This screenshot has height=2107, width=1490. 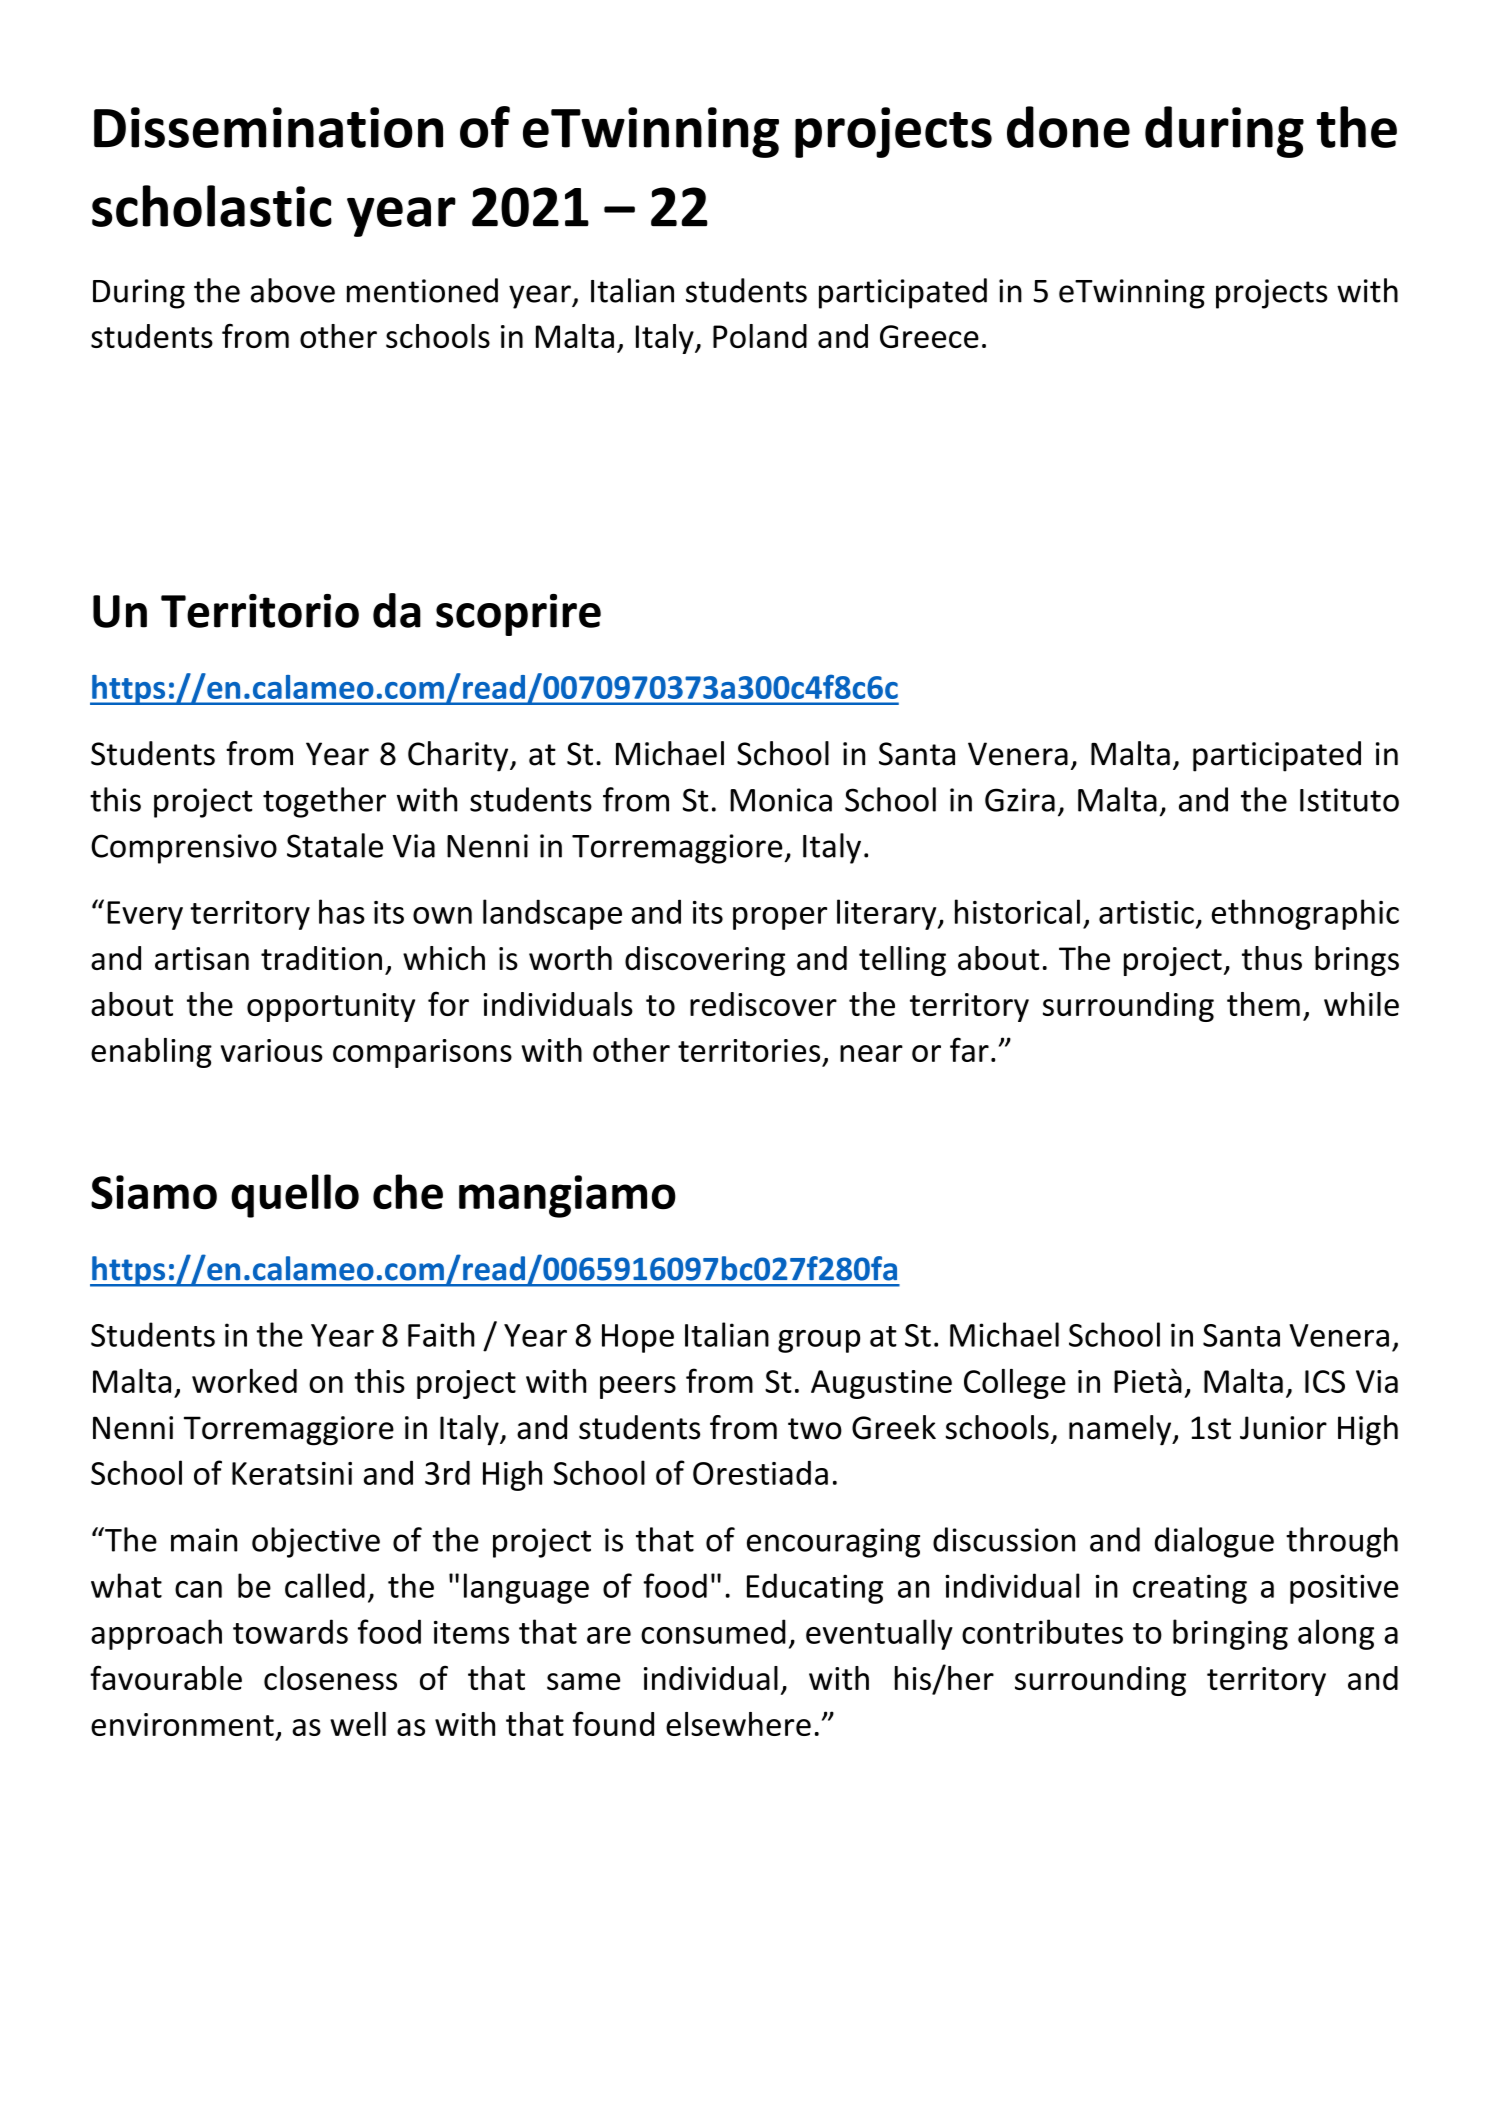 What do you see at coordinates (268, 127) in the screenshot?
I see `Dissemination` at bounding box center [268, 127].
